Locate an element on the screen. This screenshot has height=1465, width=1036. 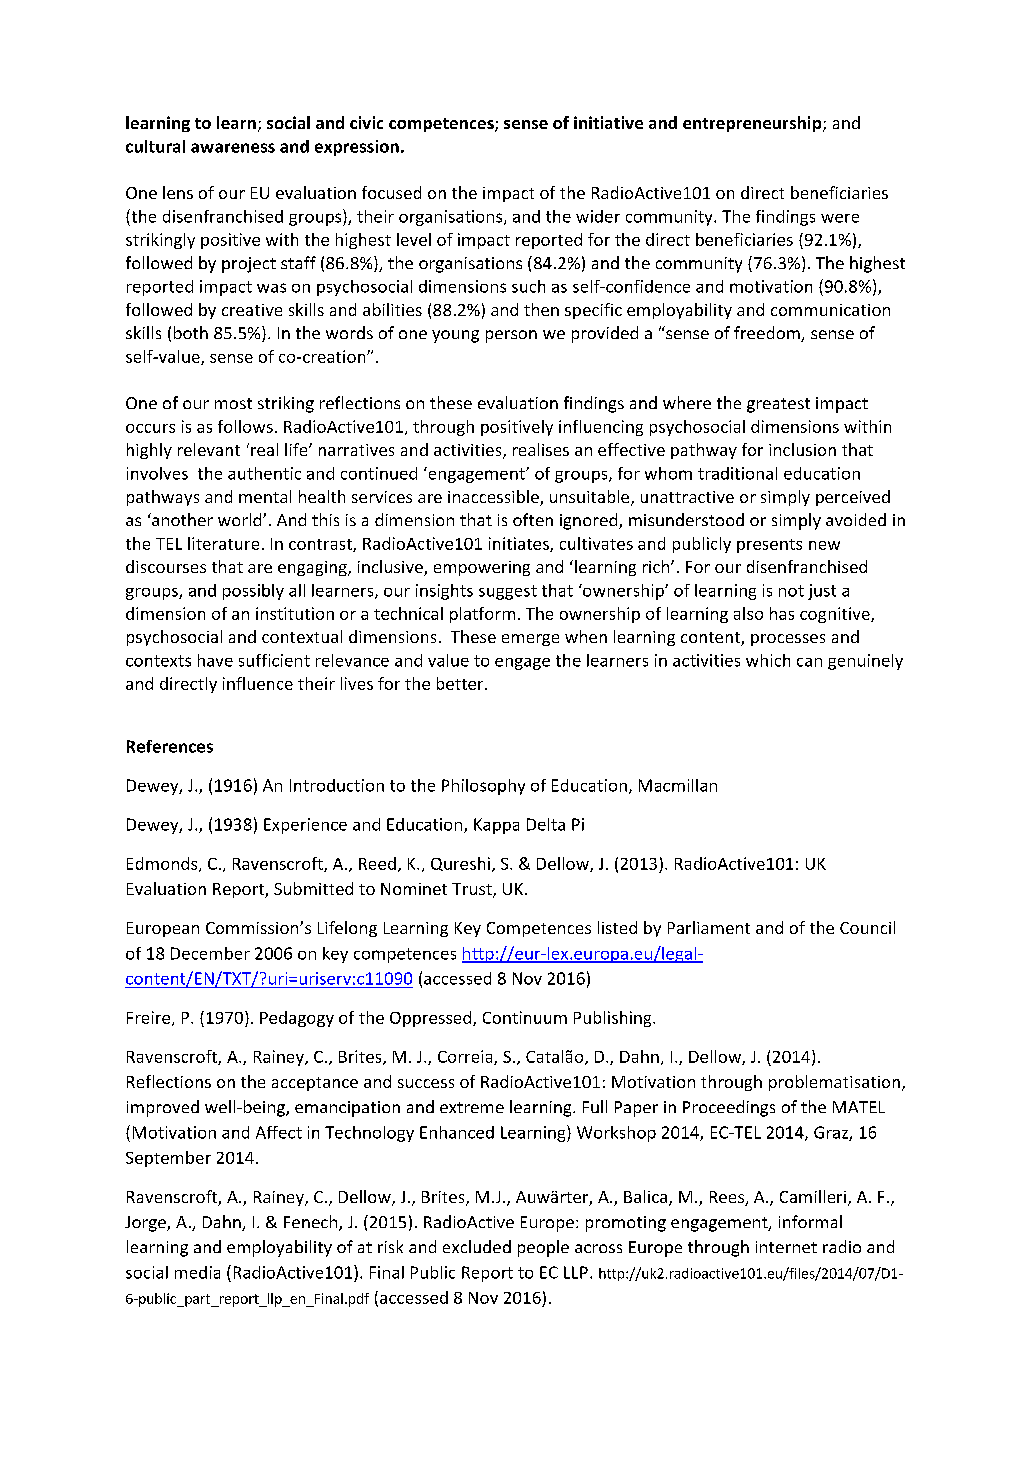
inaccessible is located at coordinates (494, 498).
